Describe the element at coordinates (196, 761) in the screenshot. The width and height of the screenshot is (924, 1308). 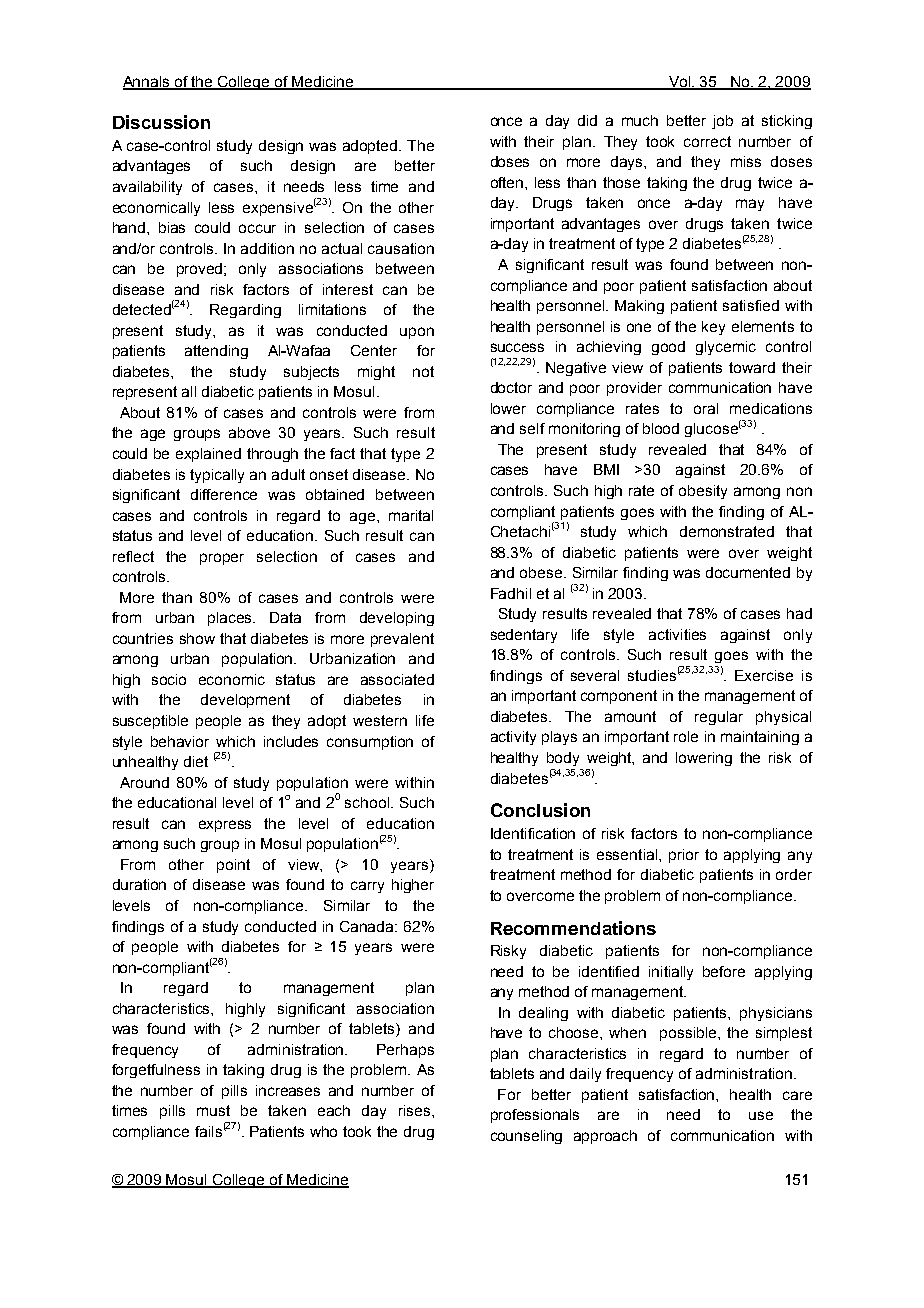
I see `diet` at that location.
